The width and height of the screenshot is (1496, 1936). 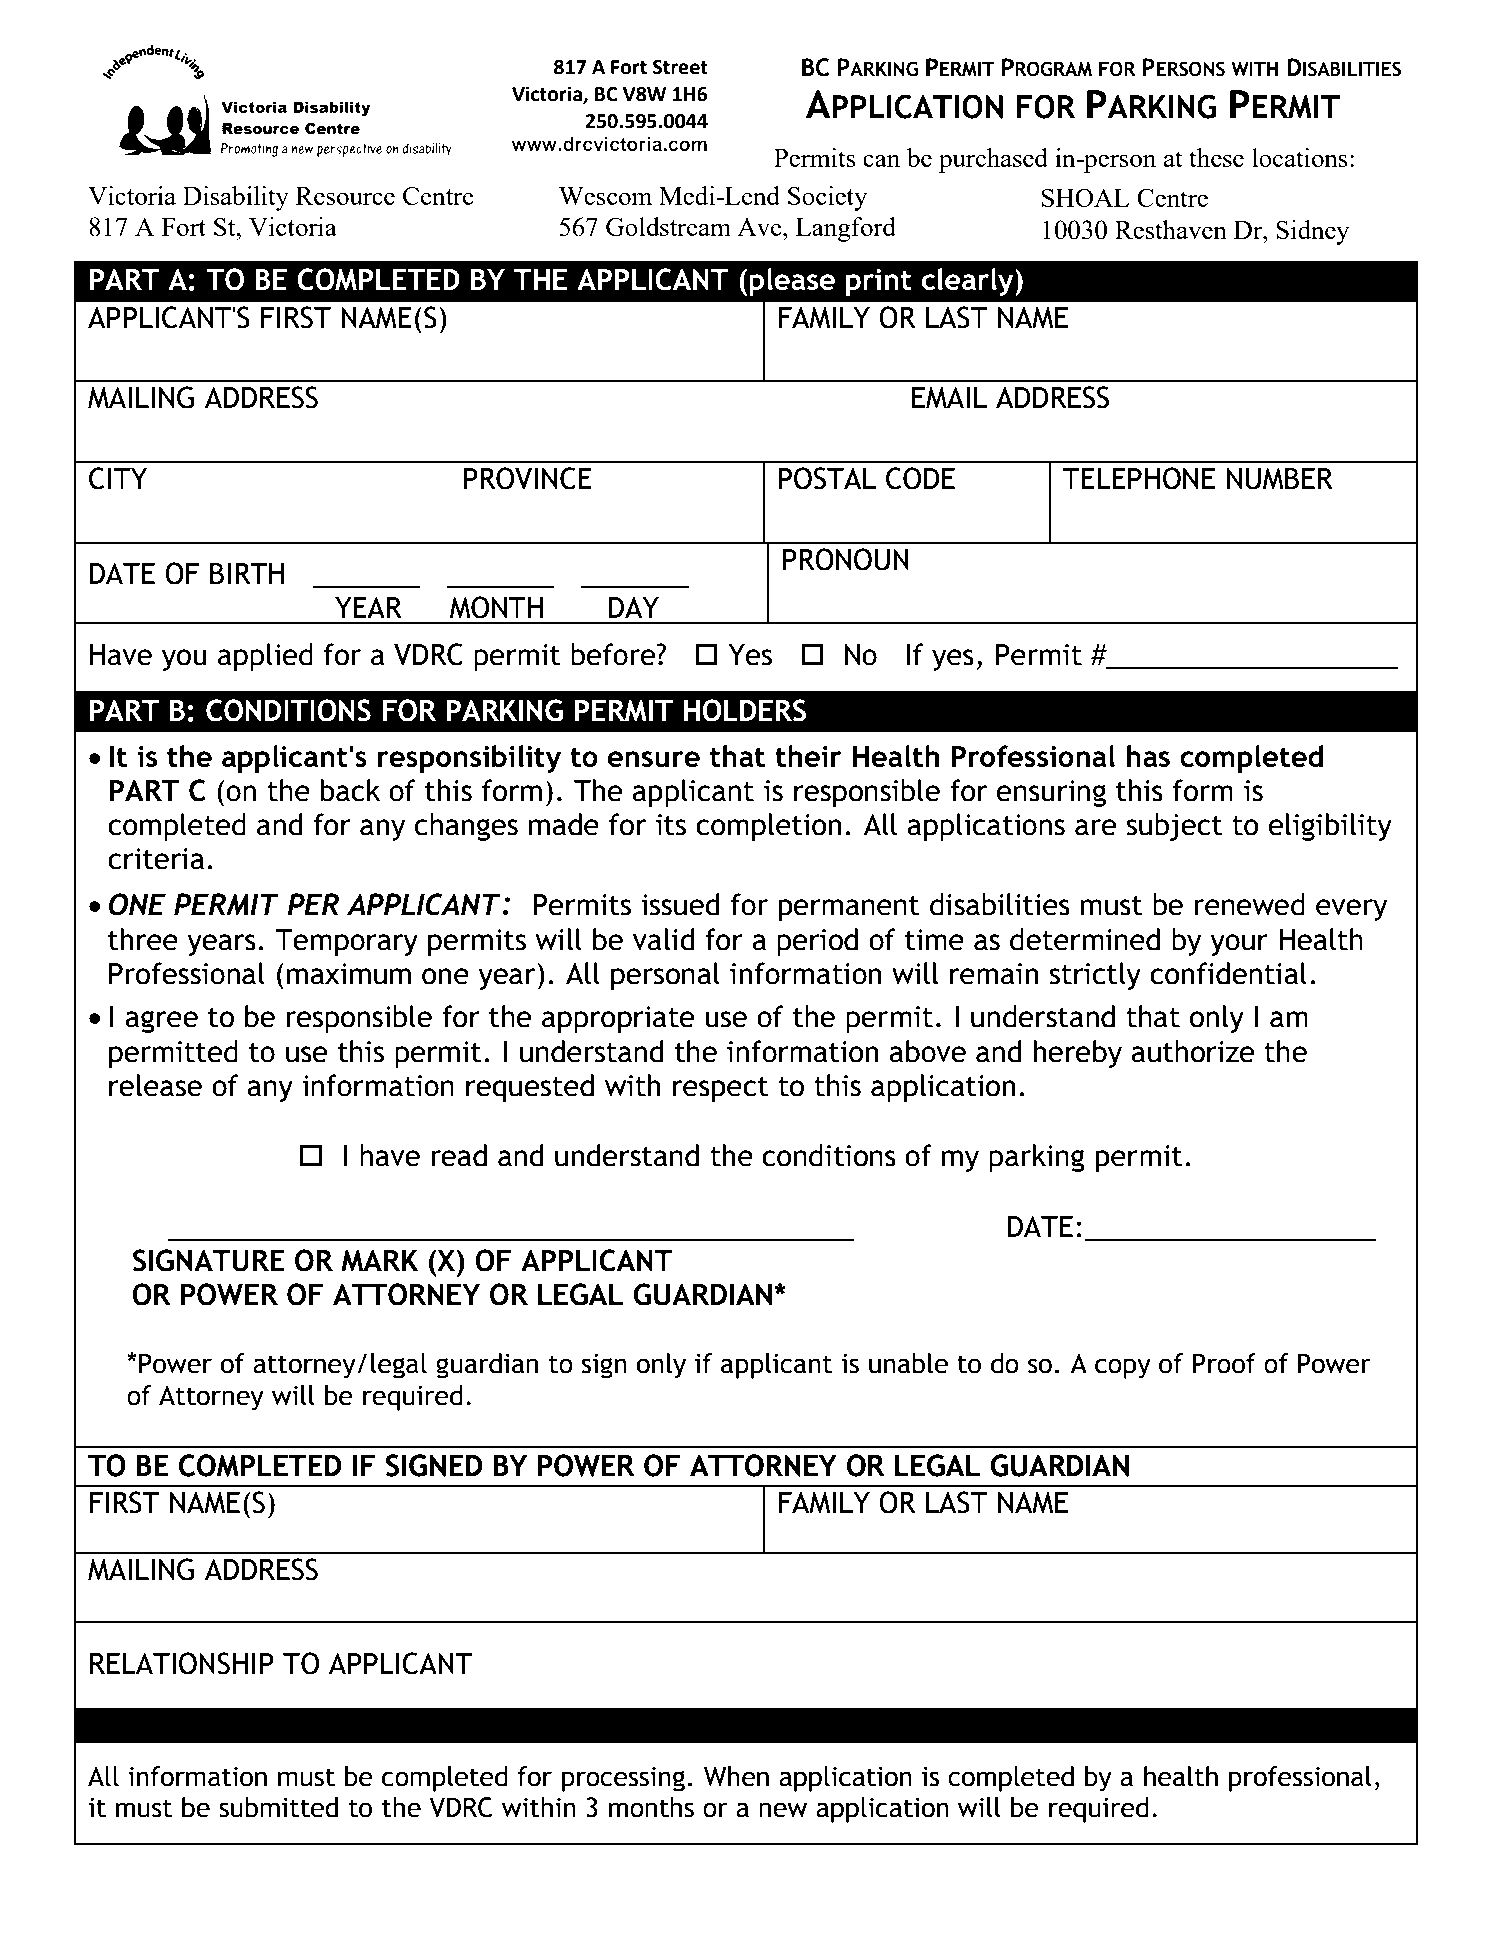 What do you see at coordinates (680, 67) in the screenshot?
I see `Street` at bounding box center [680, 67].
